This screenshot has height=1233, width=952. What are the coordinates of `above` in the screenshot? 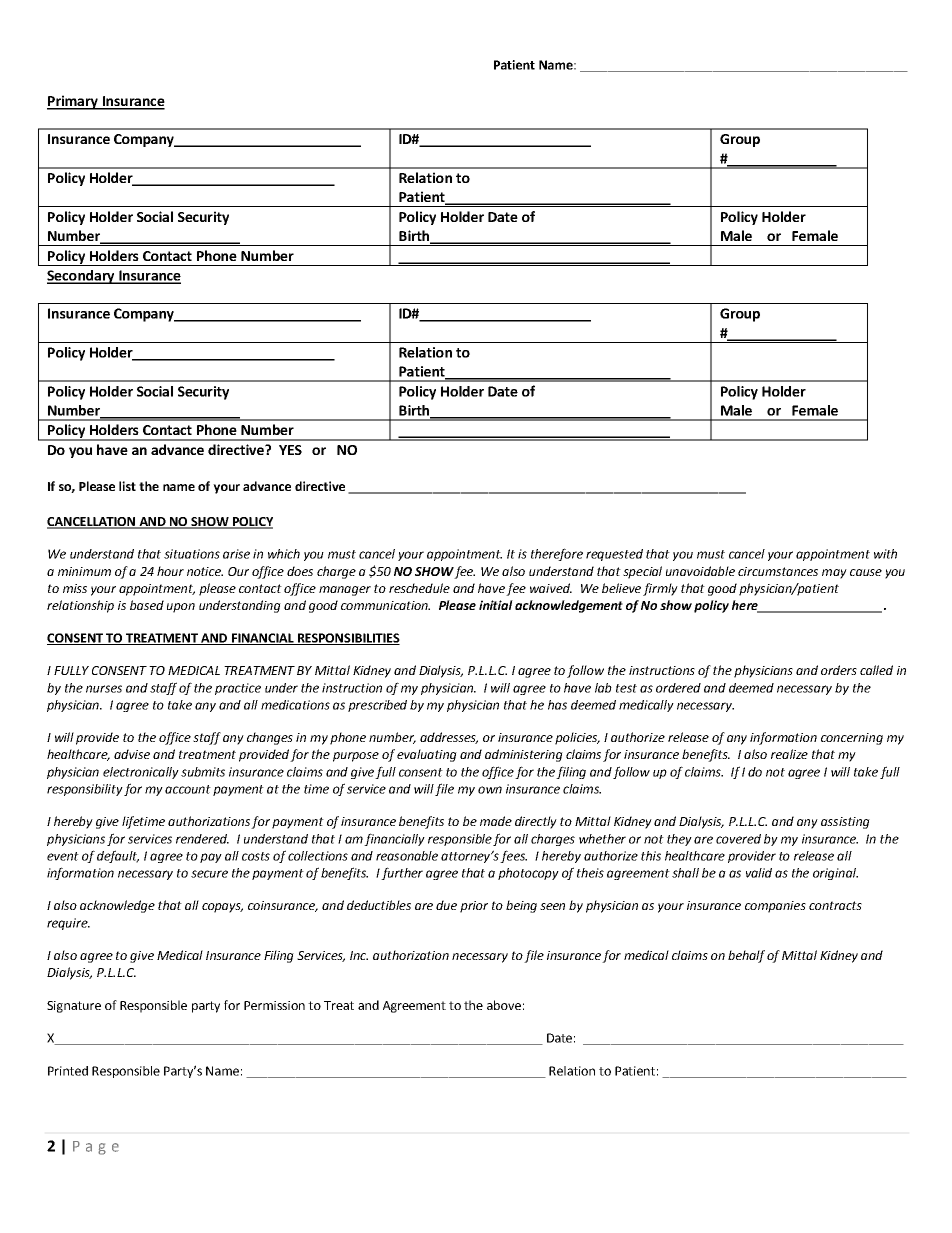 It's located at (504, 1005).
